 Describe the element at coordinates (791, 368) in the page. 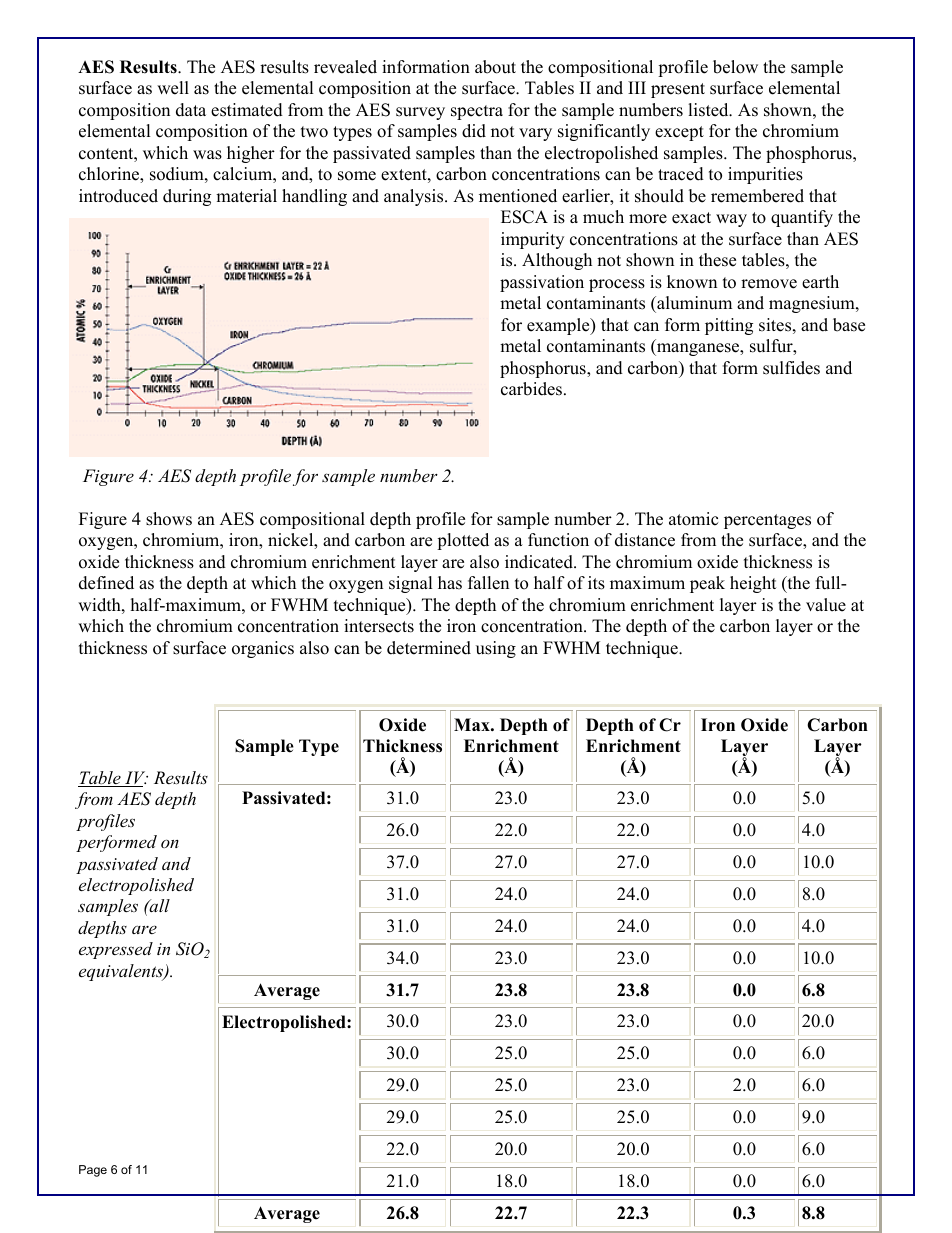

I see `sulfides` at that location.
